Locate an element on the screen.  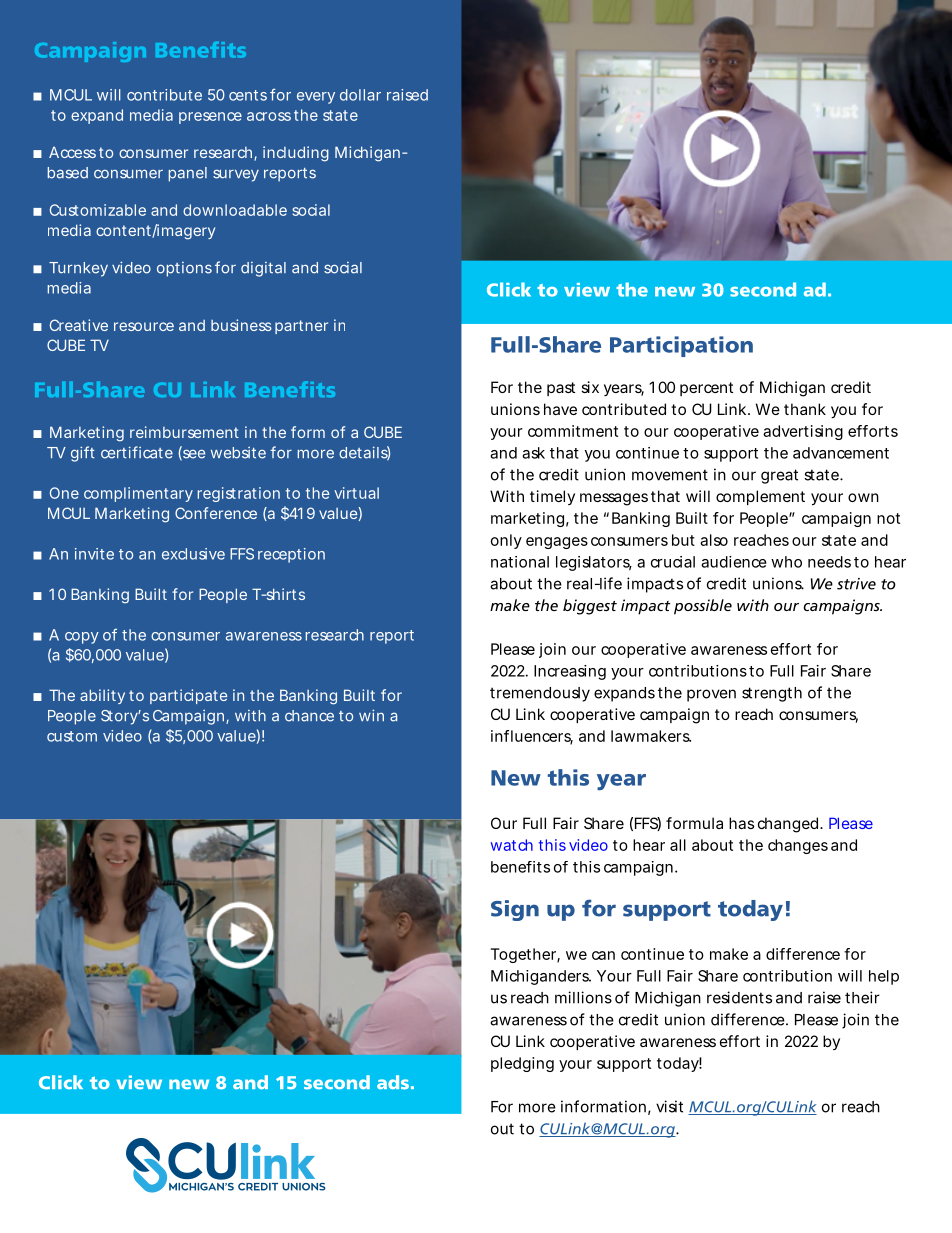
ads is located at coordinates (393, 1082).
